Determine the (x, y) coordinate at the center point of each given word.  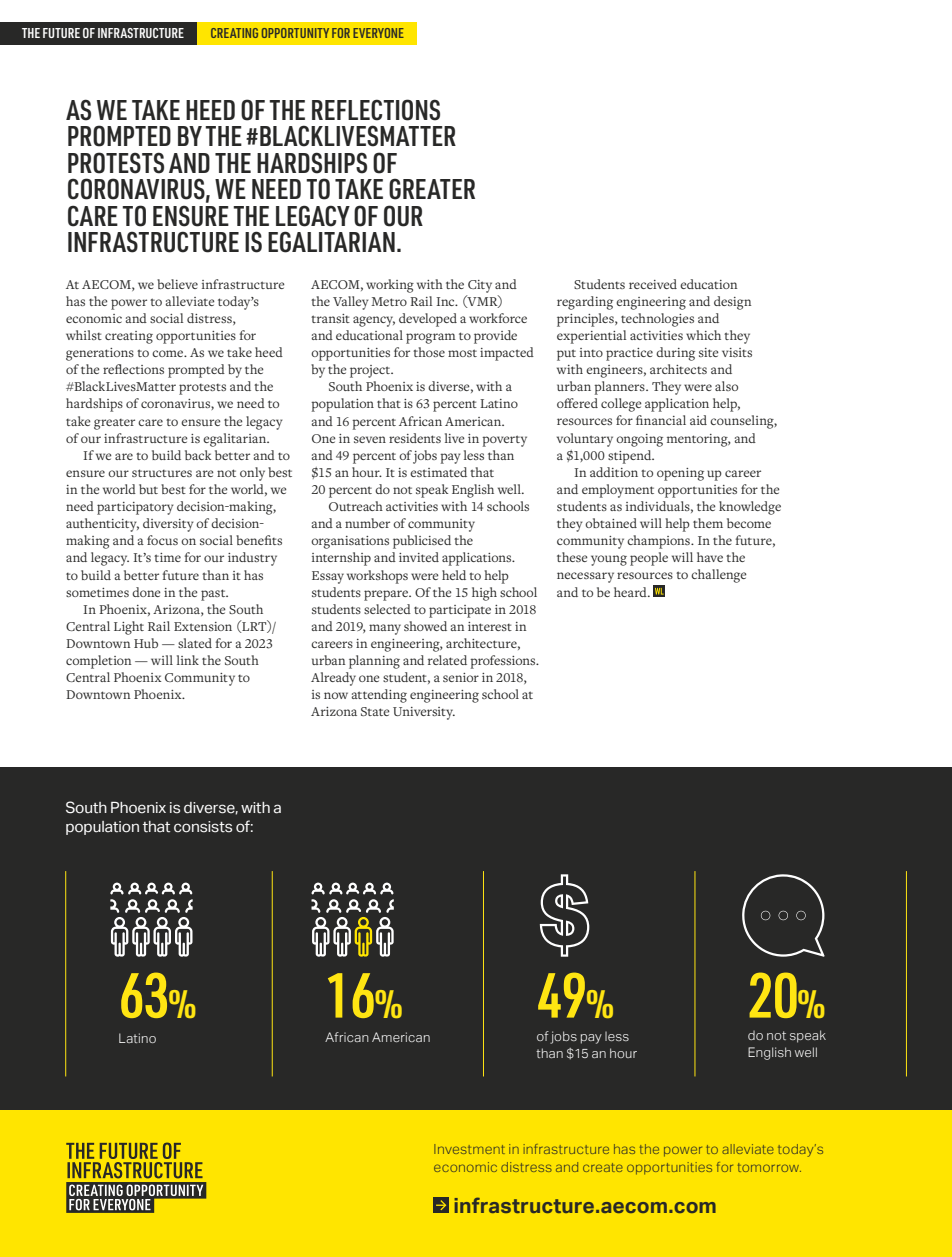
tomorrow (769, 1167)
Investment (469, 1149)
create (603, 1167)
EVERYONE (378, 33)
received (653, 284)
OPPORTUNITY (295, 33)
